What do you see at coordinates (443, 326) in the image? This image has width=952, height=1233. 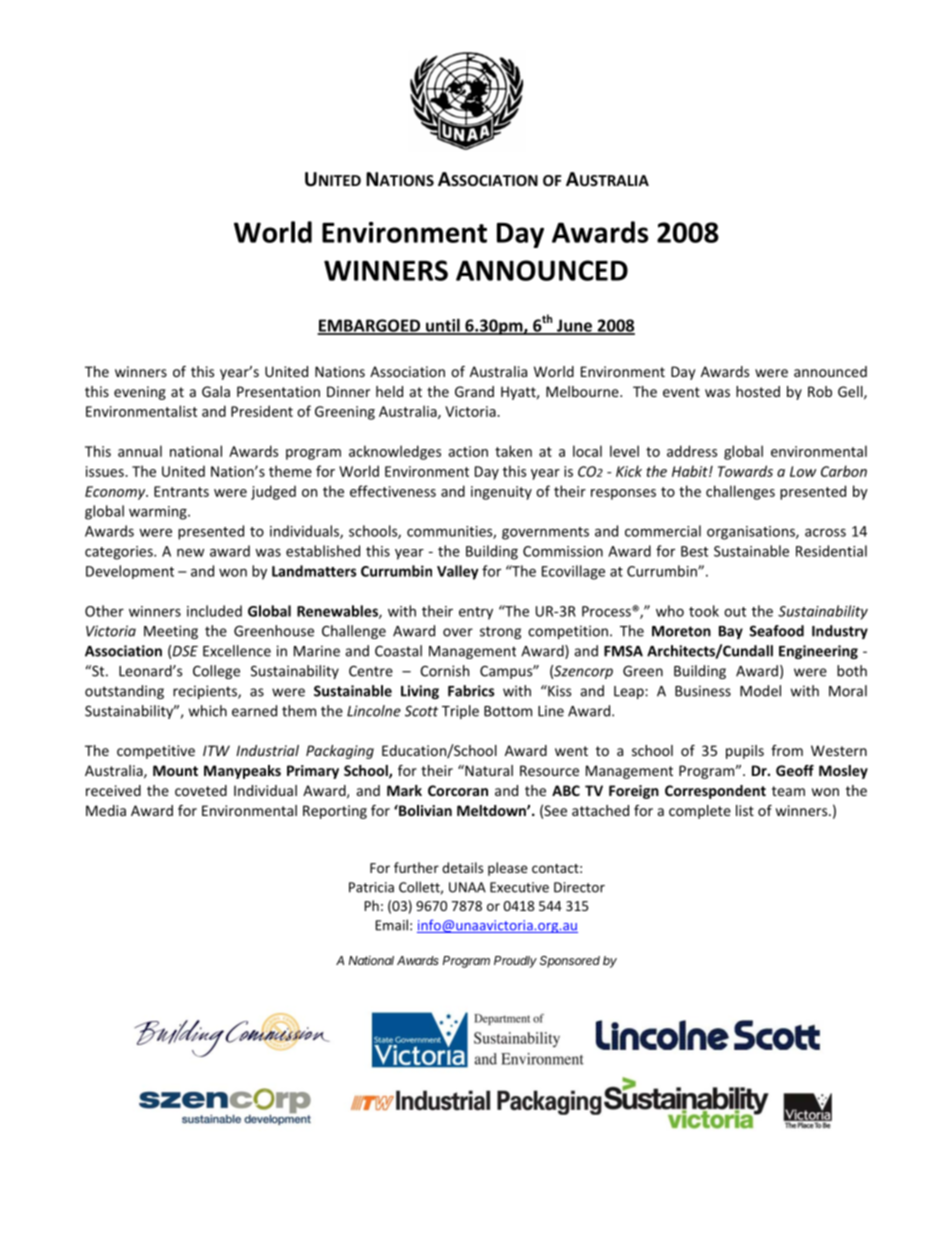 I see `until` at bounding box center [443, 326].
